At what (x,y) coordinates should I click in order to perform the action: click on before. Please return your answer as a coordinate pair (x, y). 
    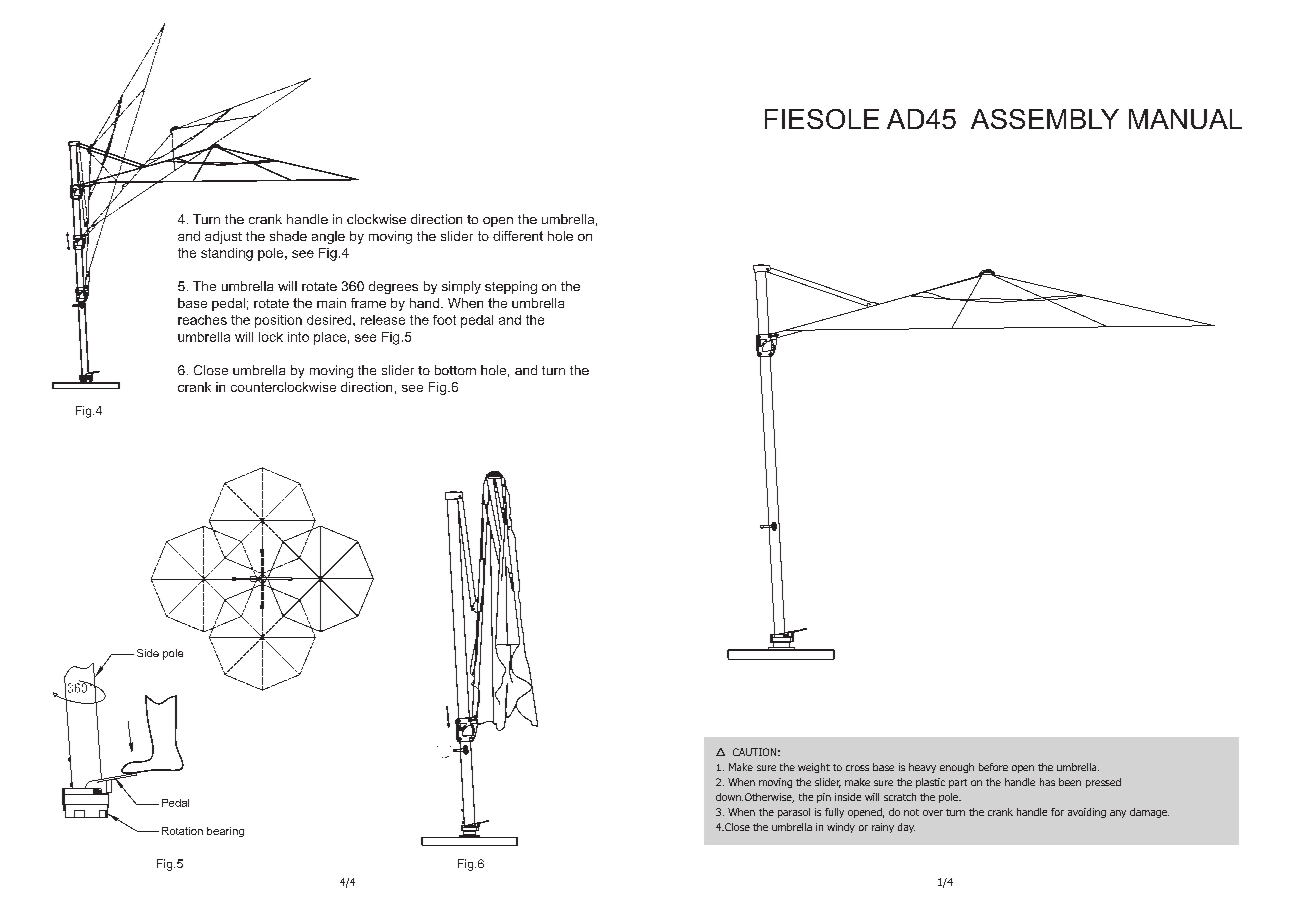
    Looking at the image, I should click on (993, 767).
